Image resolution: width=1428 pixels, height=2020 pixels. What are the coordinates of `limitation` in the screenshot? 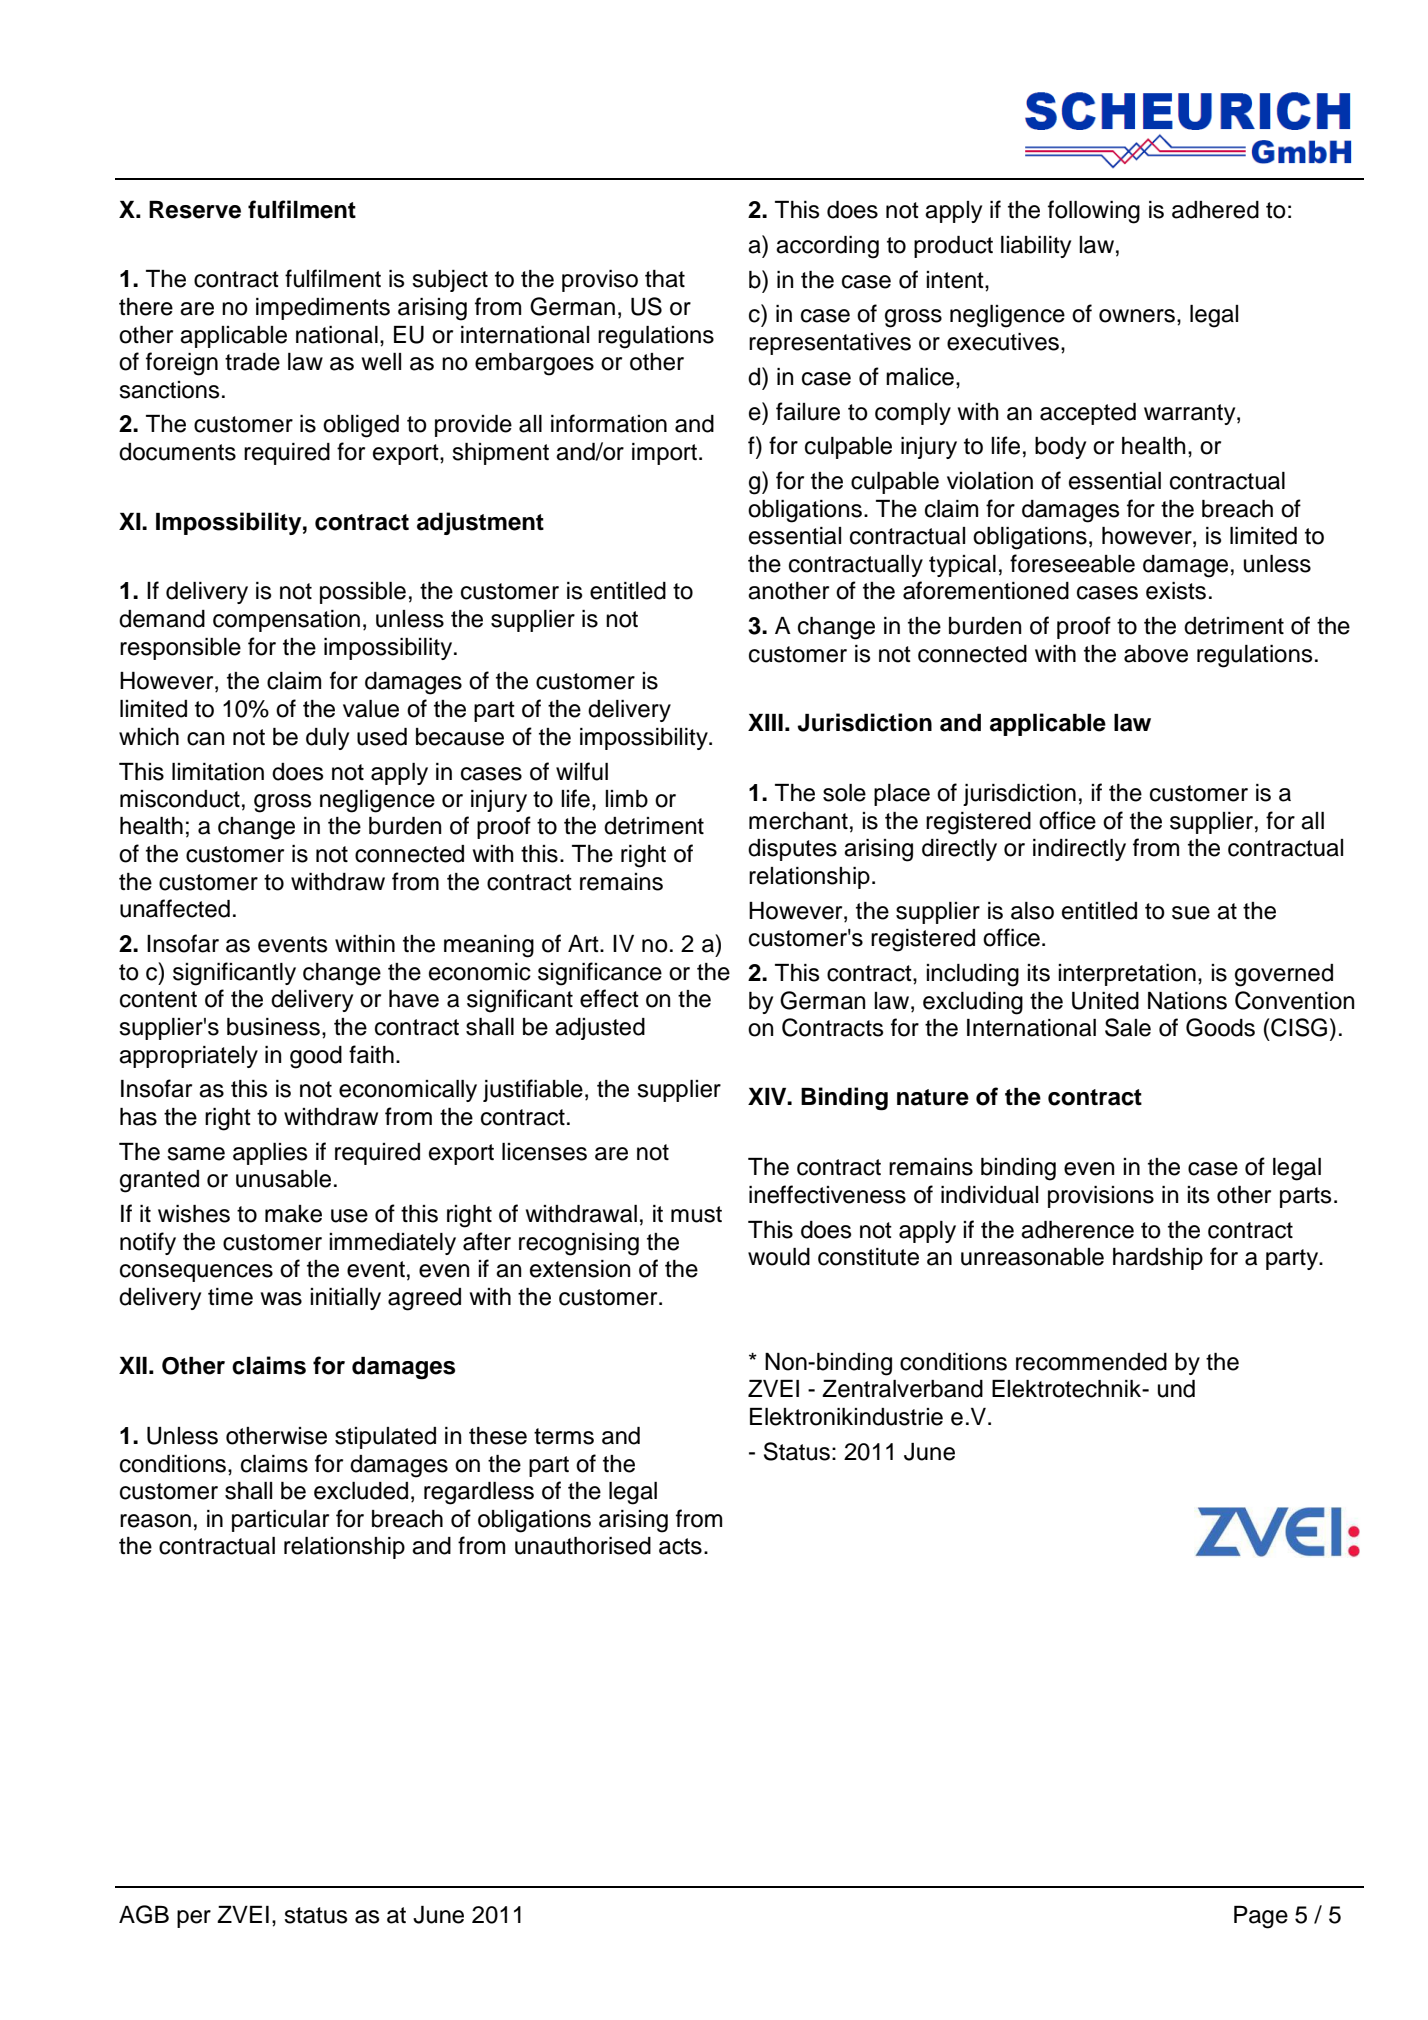 It's located at (218, 772).
